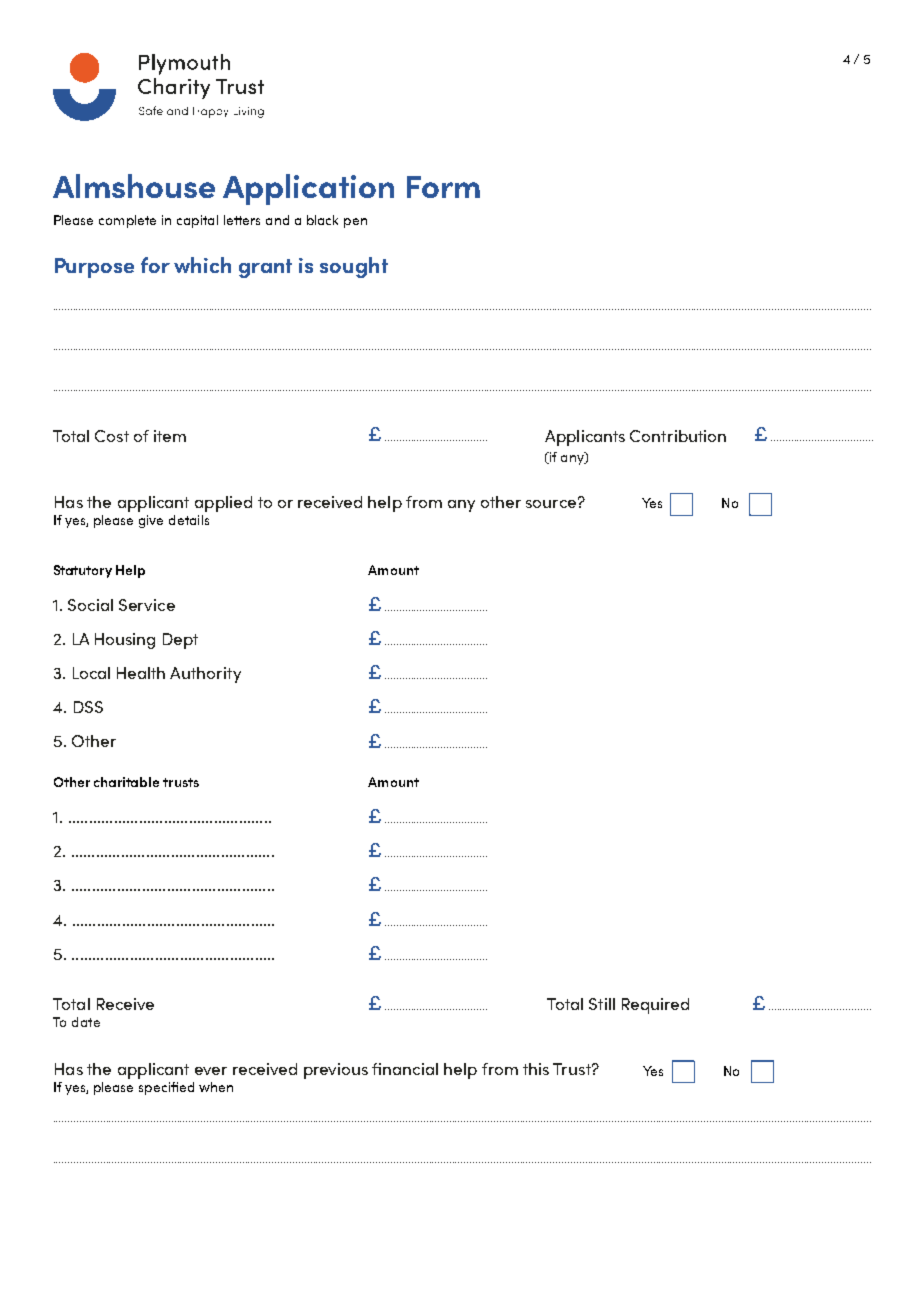 This image has height=1308, width=924. Describe the element at coordinates (355, 223) in the image. I see `pen` at that location.
